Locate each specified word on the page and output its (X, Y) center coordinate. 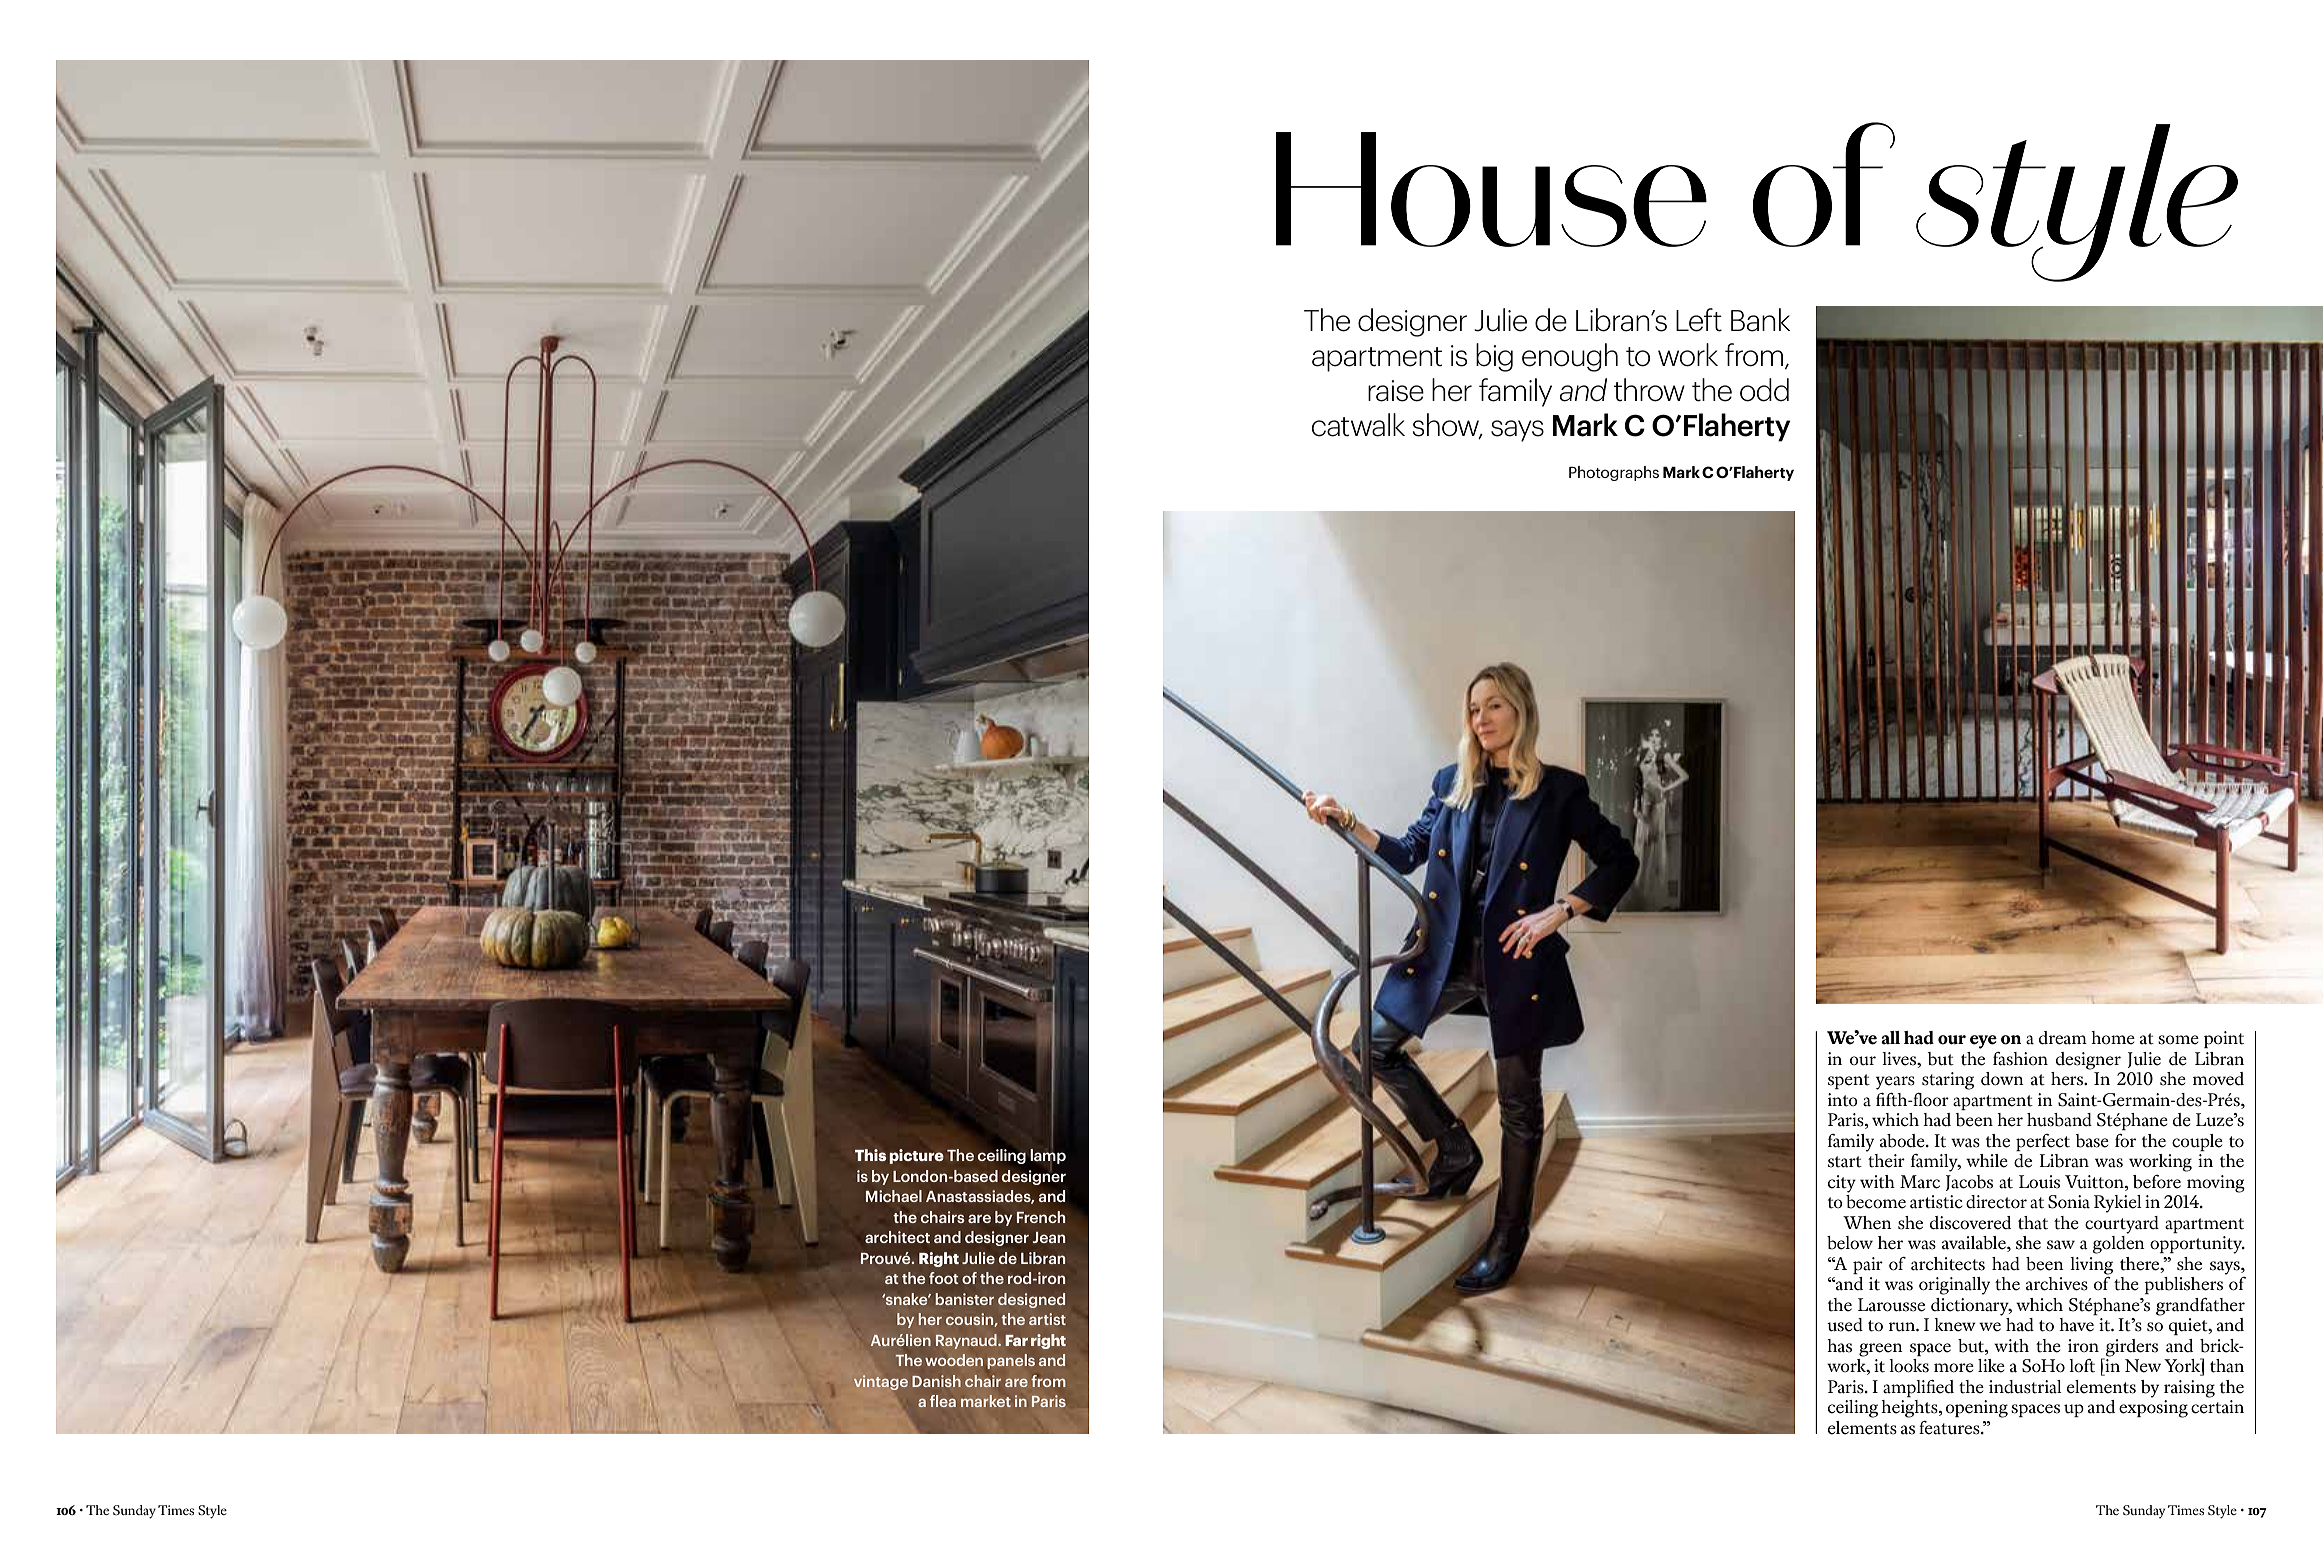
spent (1849, 1081)
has (1839, 1346)
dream (2063, 1038)
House (1491, 189)
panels (1011, 1361)
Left (1699, 320)
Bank (1760, 320)
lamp (1048, 1157)
